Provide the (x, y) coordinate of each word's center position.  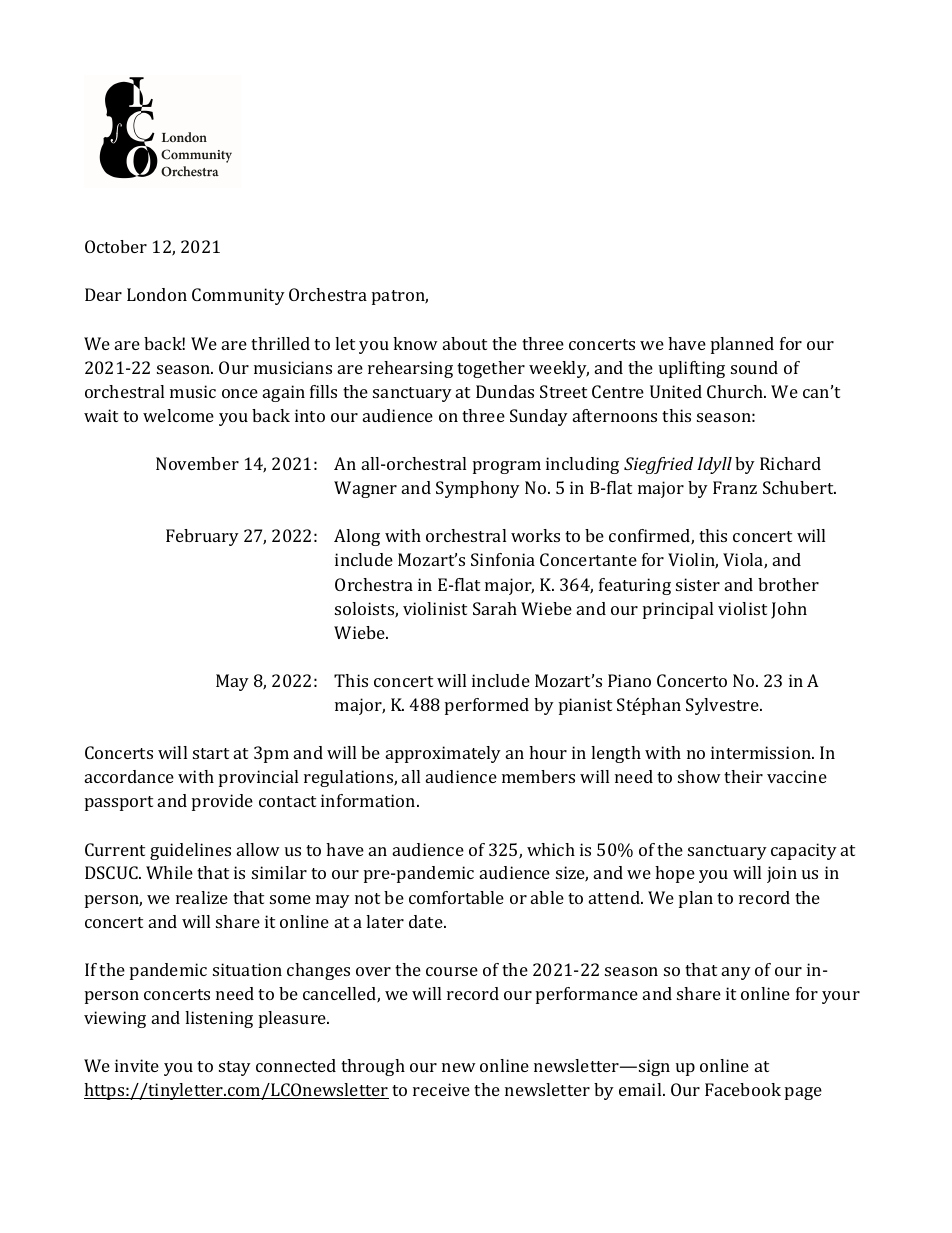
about (465, 343)
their (743, 776)
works (535, 535)
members (538, 776)
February (202, 537)
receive (441, 1089)
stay (235, 1068)
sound (754, 367)
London (157, 294)
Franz (735, 487)
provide (222, 802)
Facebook (743, 1089)
